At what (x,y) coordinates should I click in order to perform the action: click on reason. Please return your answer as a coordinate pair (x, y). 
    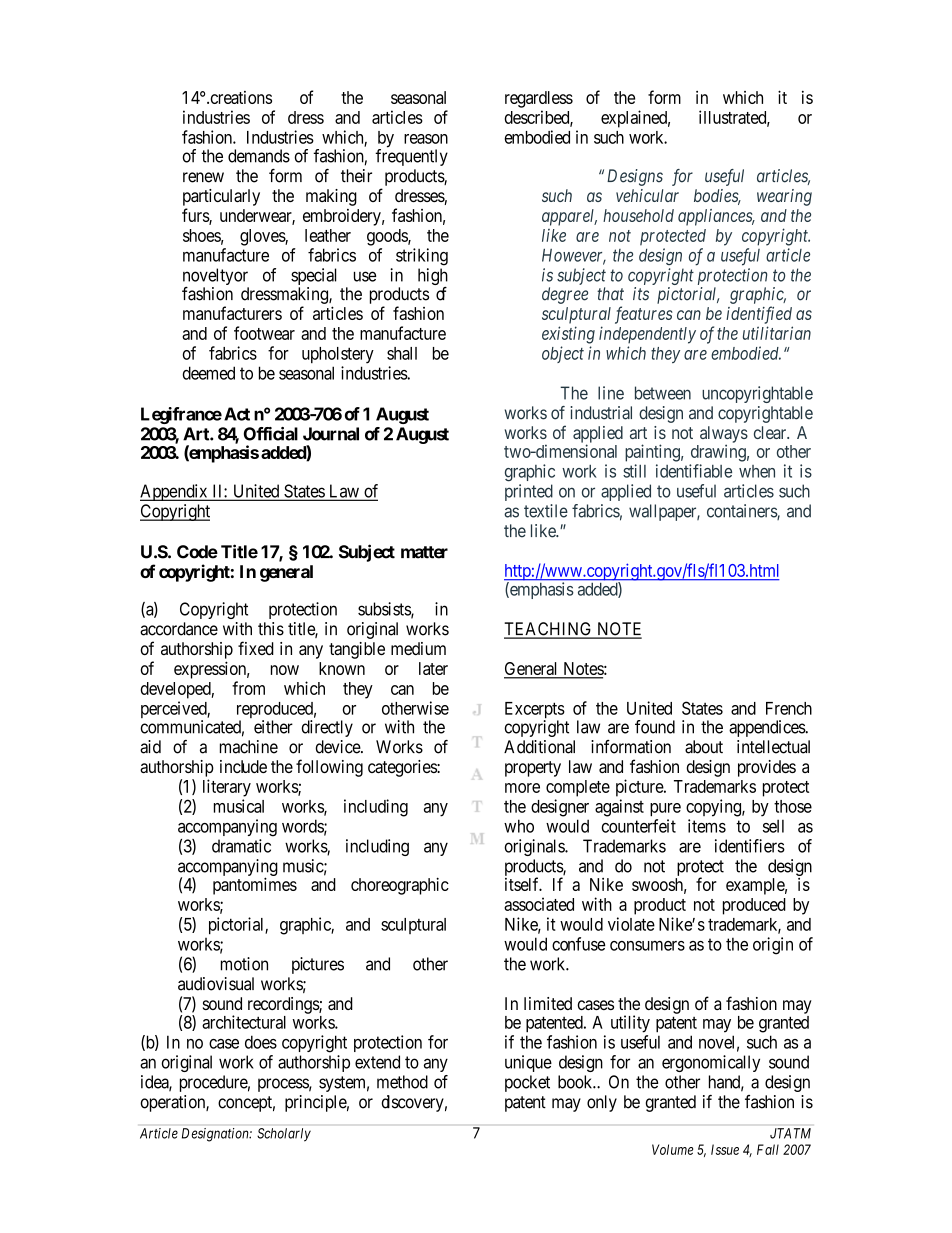
    Looking at the image, I should click on (426, 139).
